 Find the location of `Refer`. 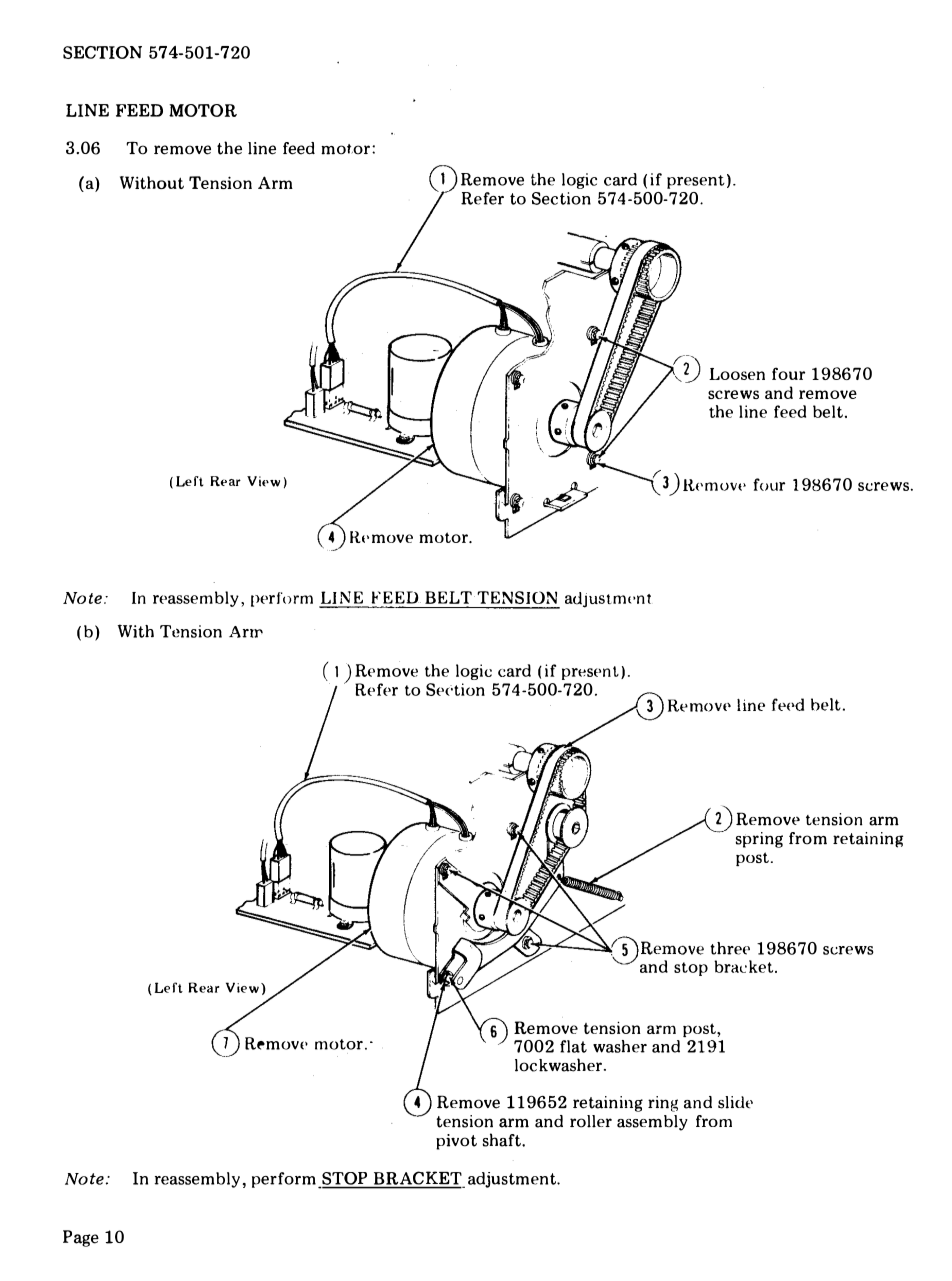

Refer is located at coordinates (482, 198).
